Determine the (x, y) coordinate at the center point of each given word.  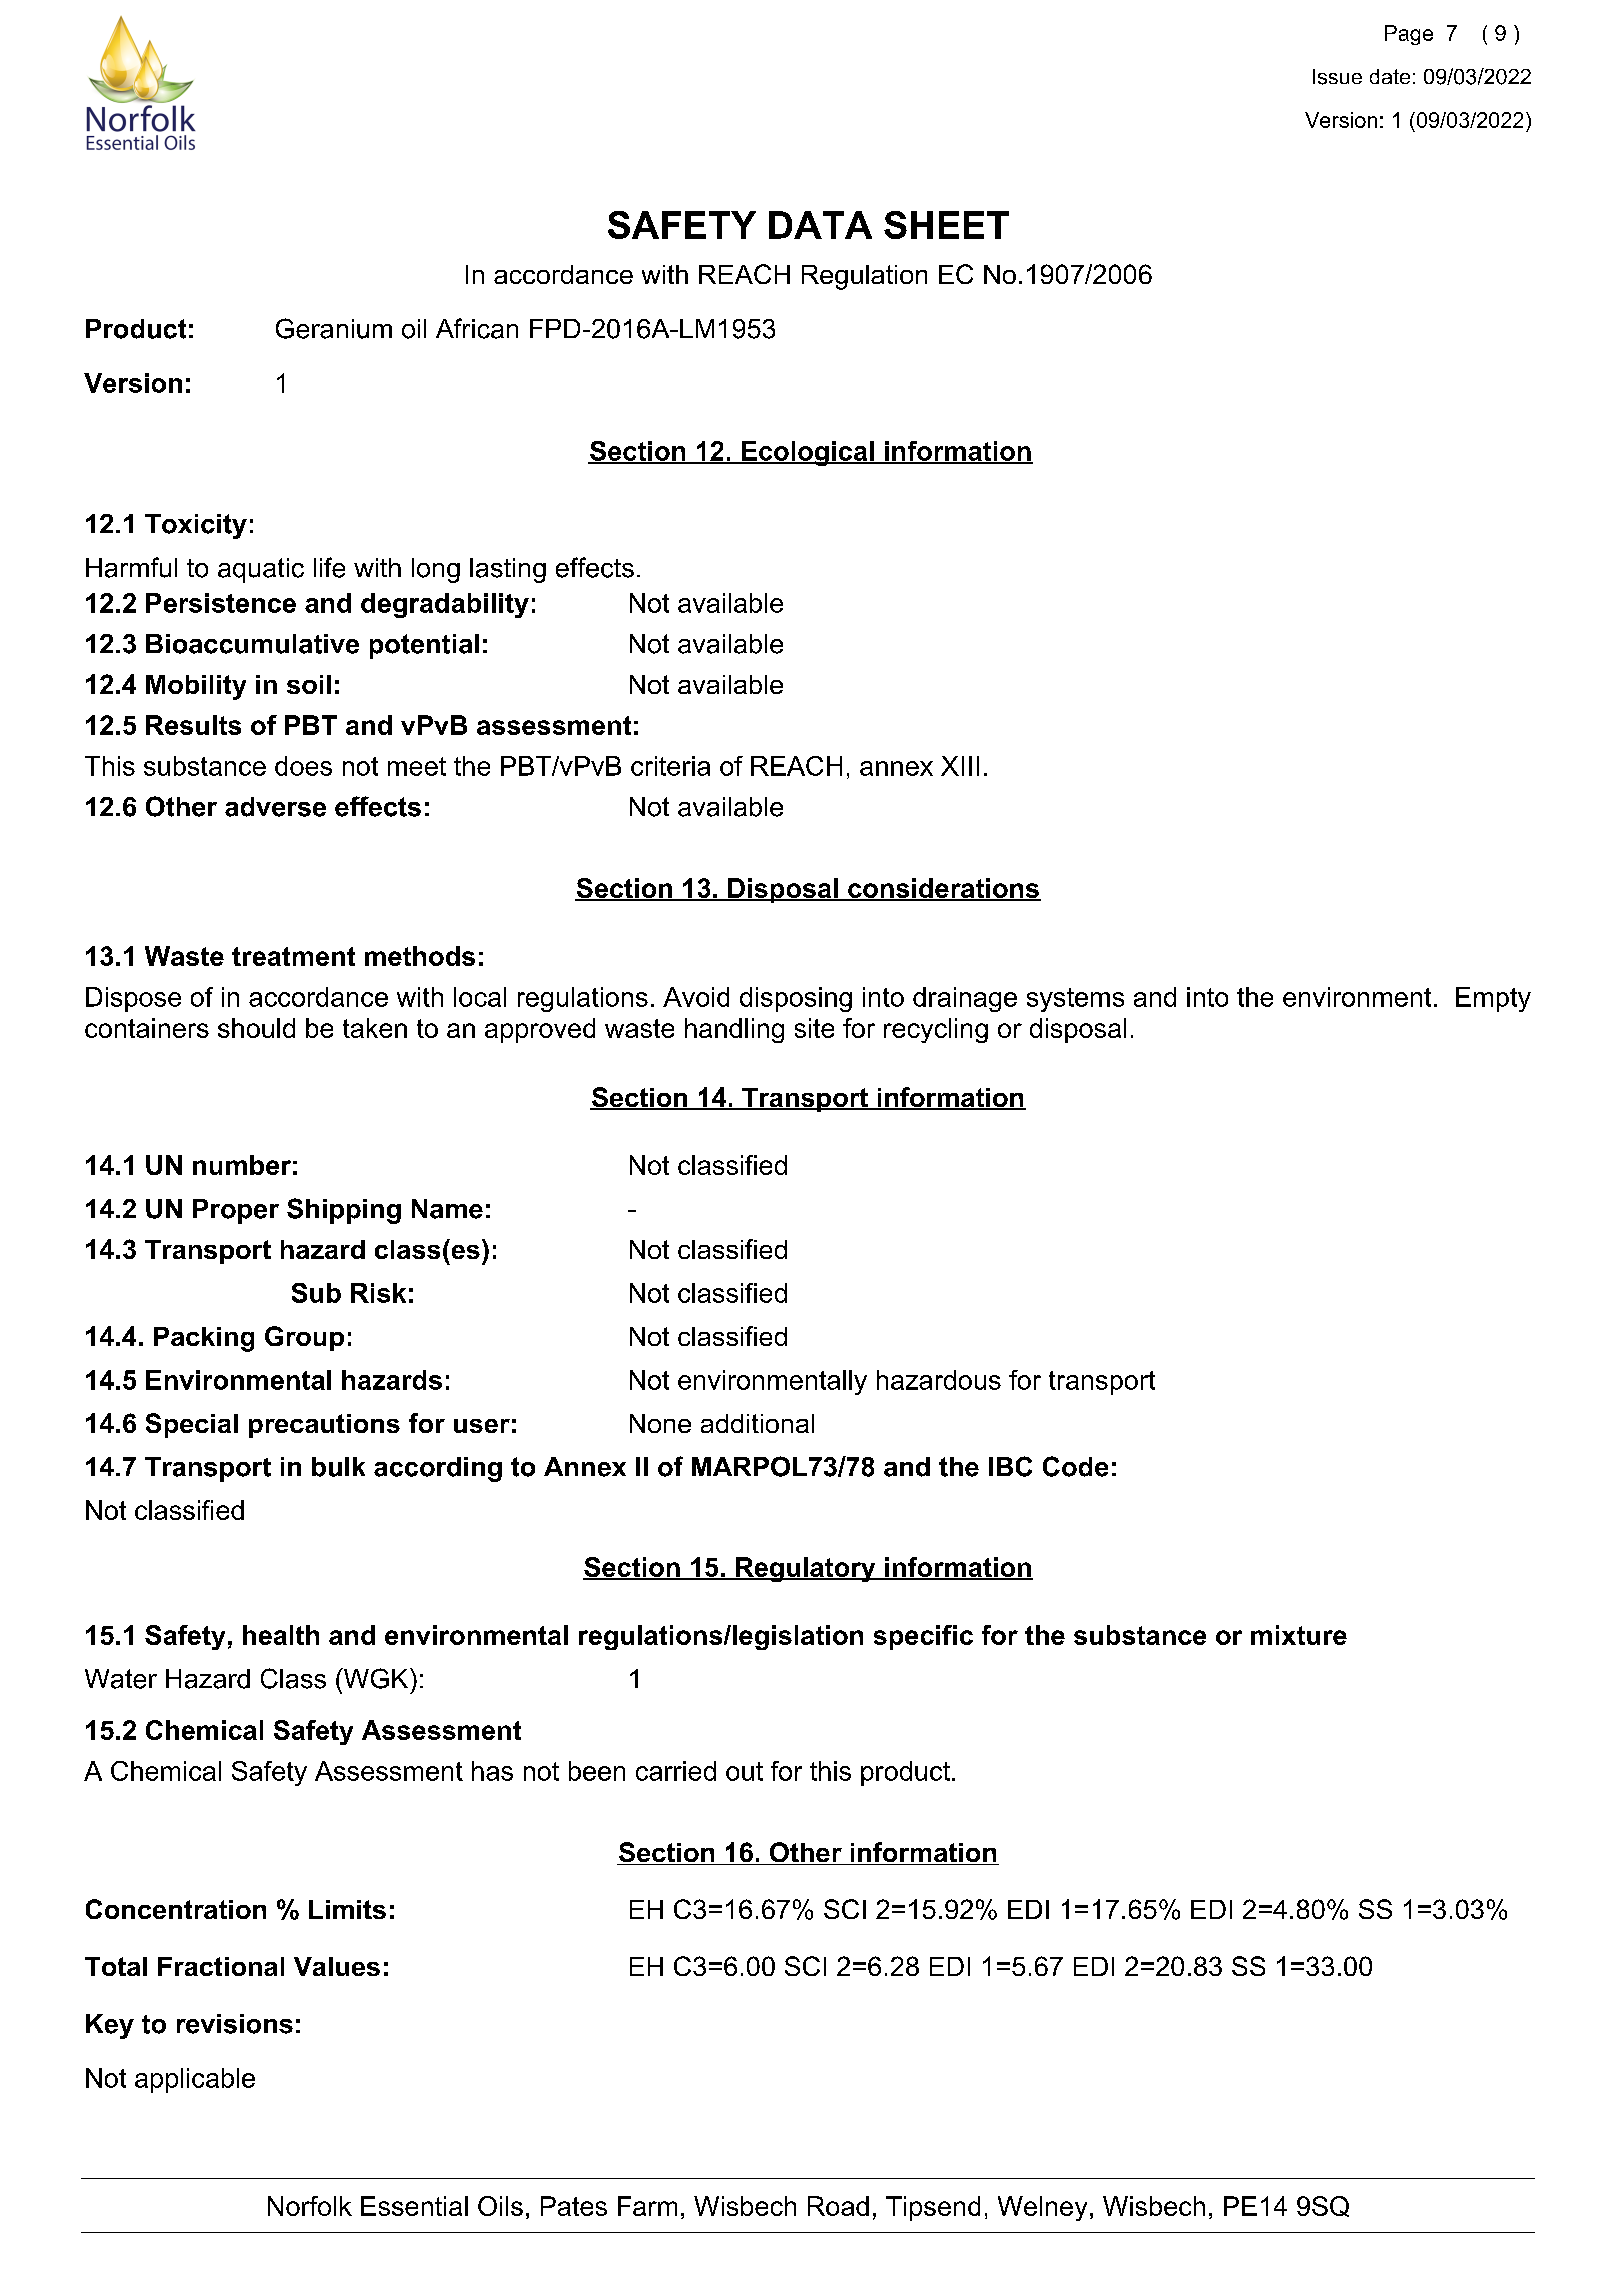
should (256, 1028)
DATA (820, 225)
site (814, 1028)
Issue (1337, 77)
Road (838, 2206)
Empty (1493, 999)
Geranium (334, 328)
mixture (1299, 1635)
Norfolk (310, 2206)
